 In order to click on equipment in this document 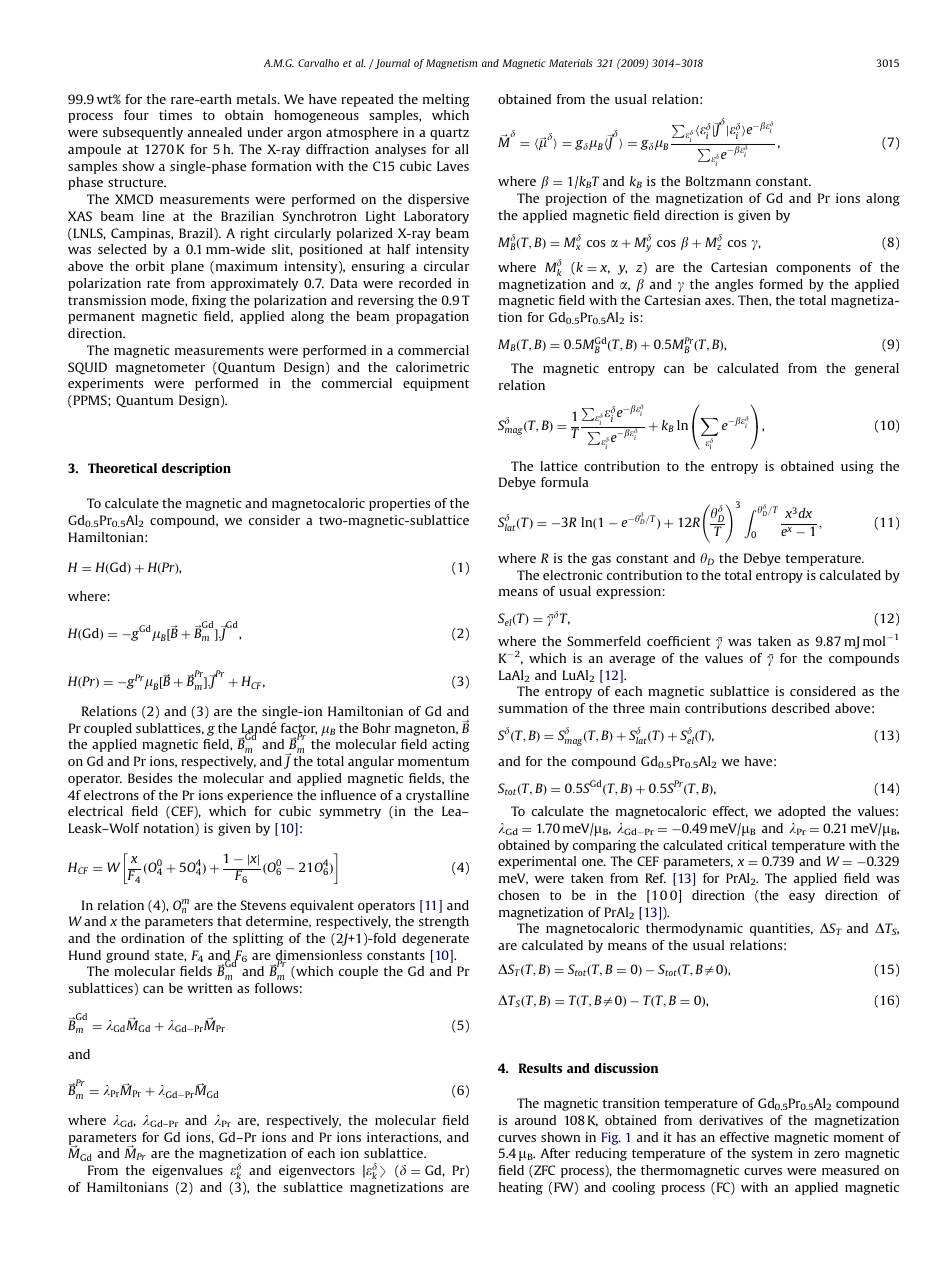, I will do `click(436, 384)`.
